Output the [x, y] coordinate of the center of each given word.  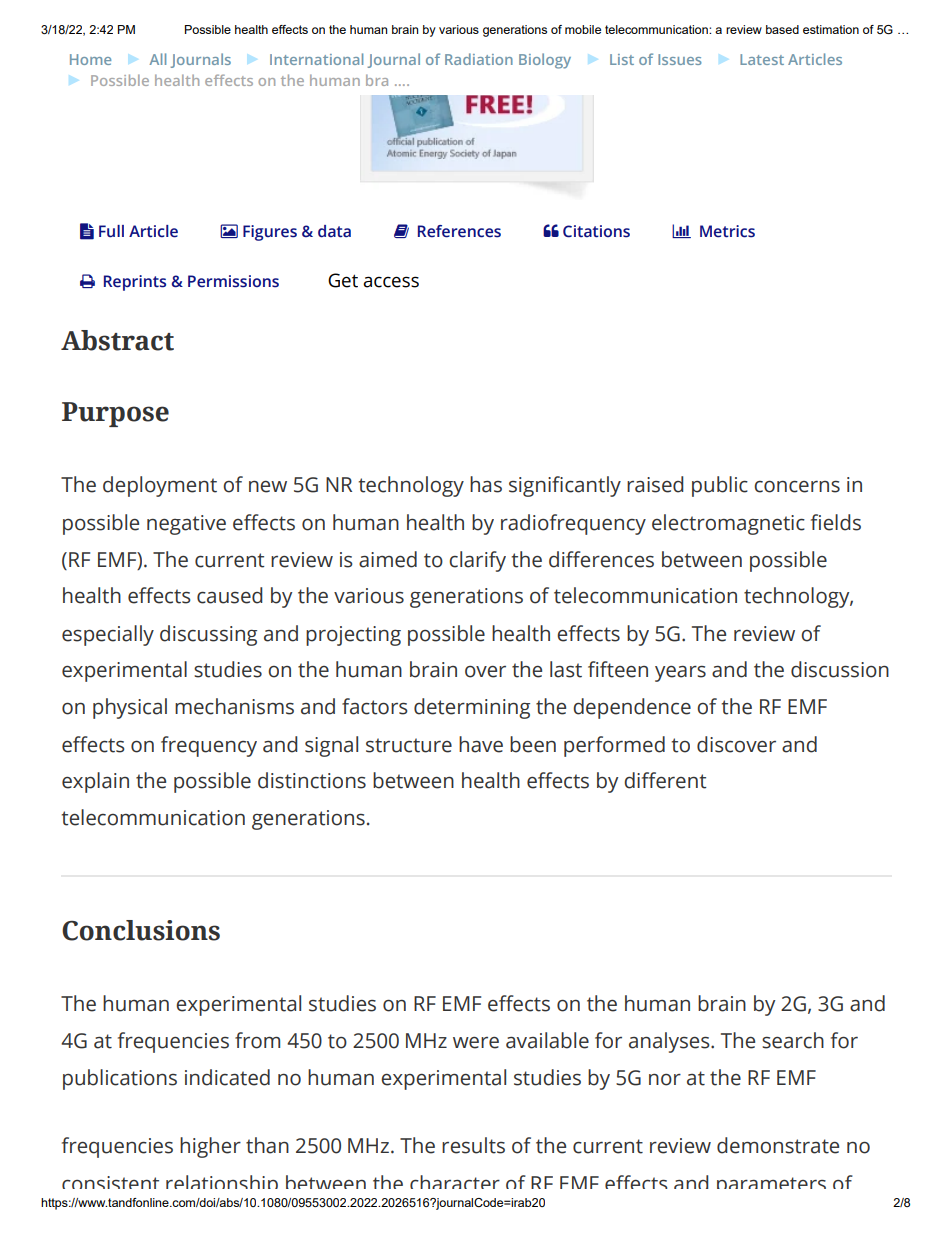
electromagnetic [728, 524]
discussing [208, 635]
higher [210, 1147]
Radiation [479, 59]
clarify [477, 561]
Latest [762, 59]
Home [90, 59]
